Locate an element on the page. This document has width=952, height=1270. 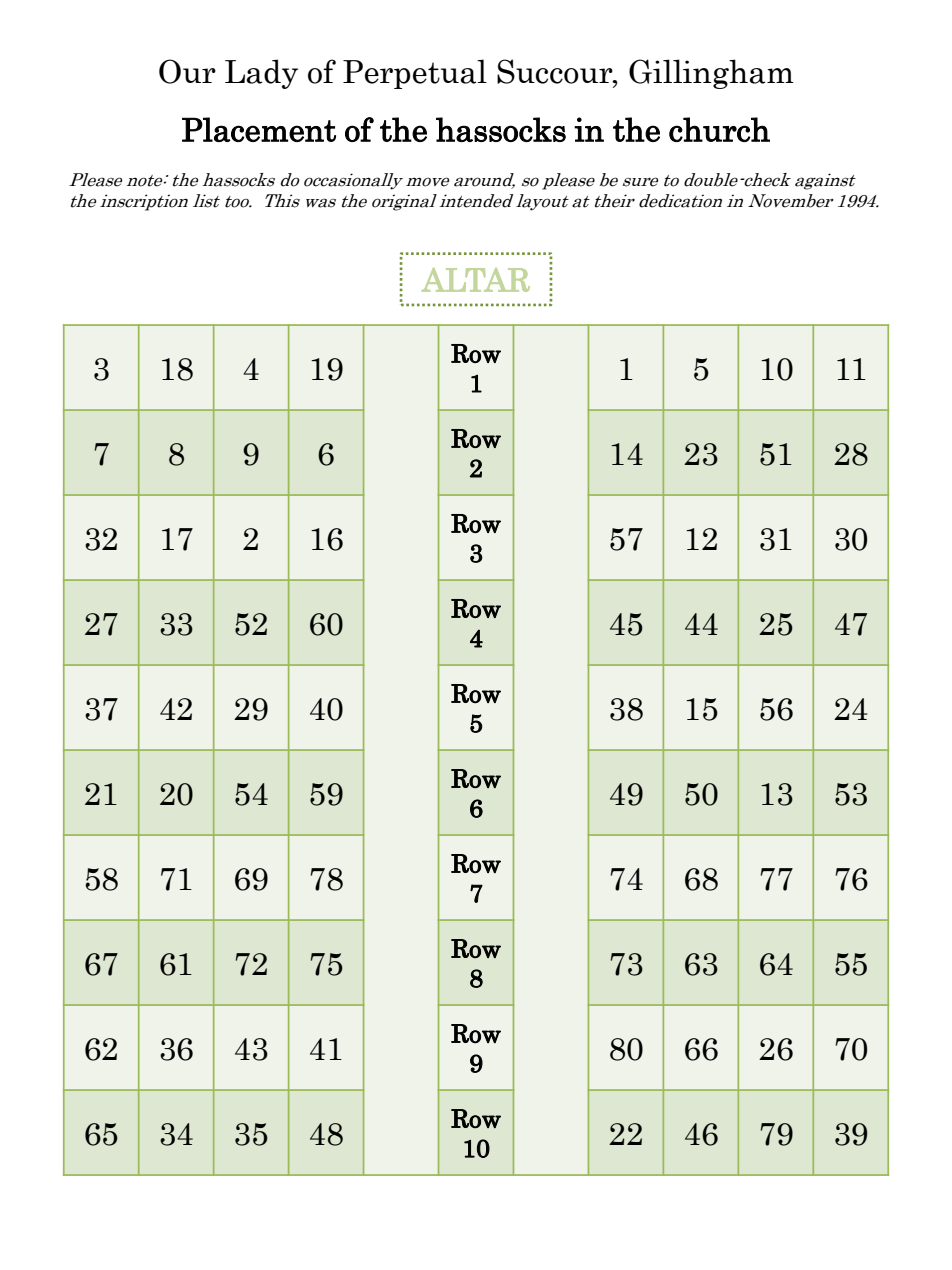
Placement is located at coordinates (259, 129).
